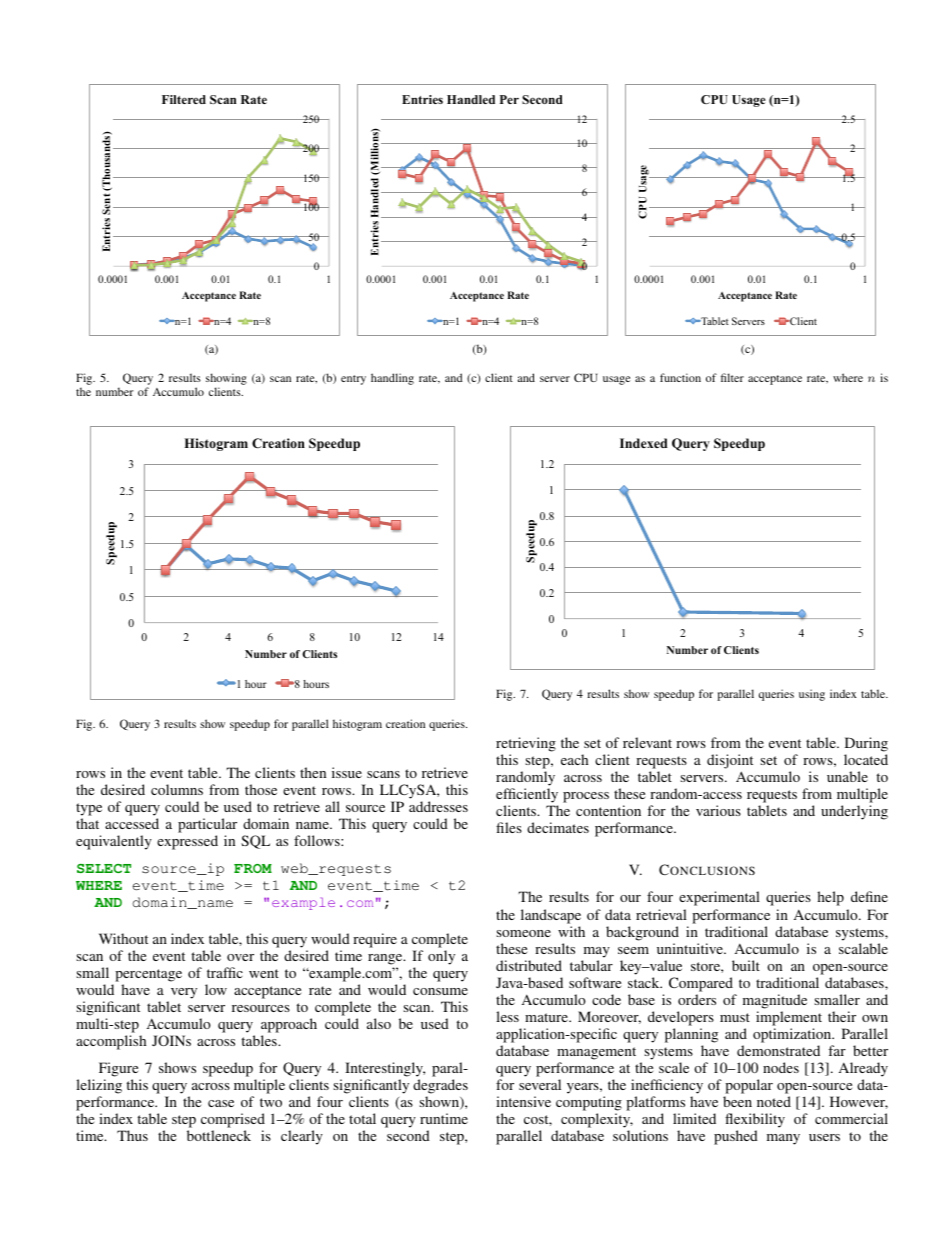  Describe the element at coordinates (551, 916) in the document. I see `landscape` at that location.
